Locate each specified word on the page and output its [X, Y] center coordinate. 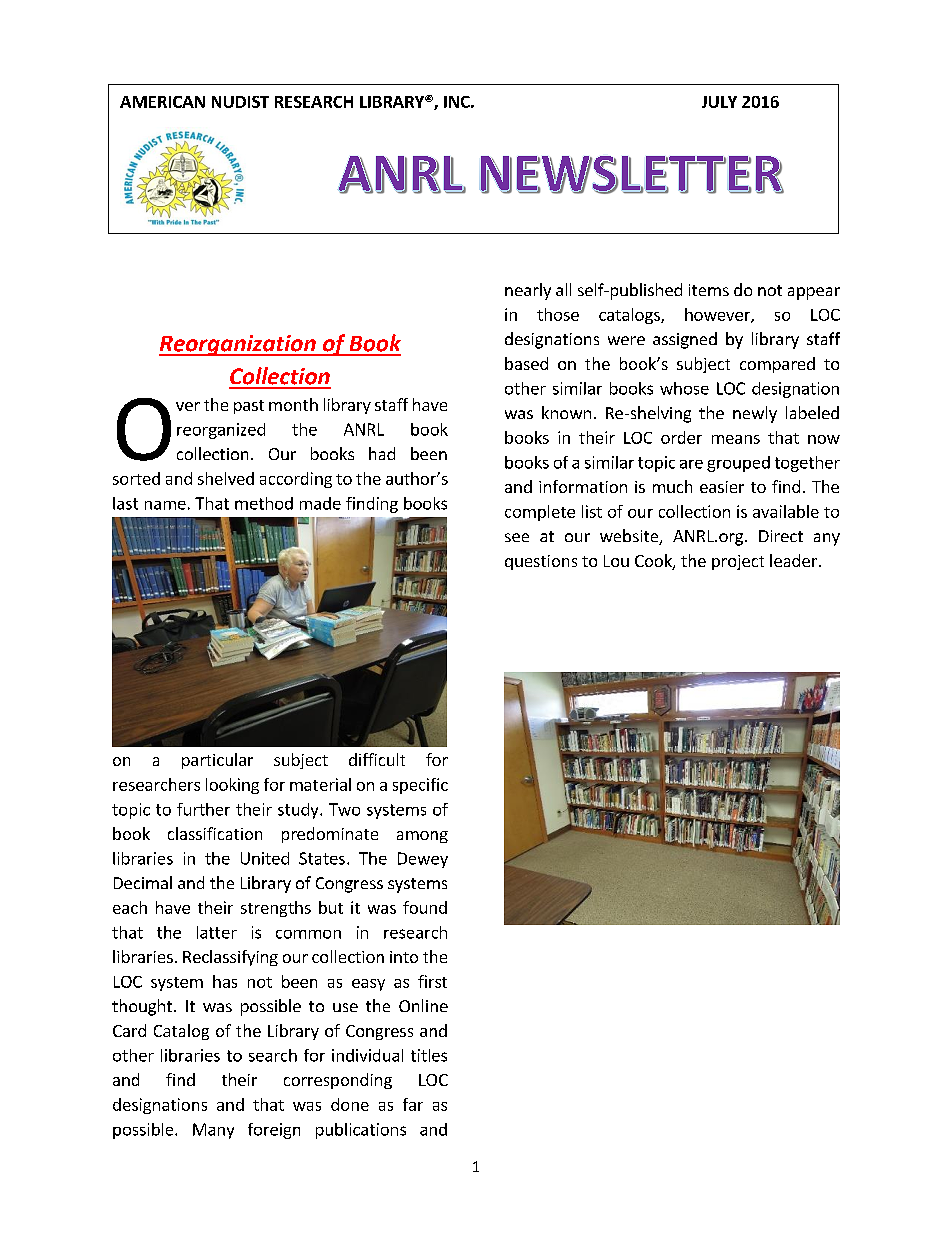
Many [213, 1131]
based [526, 363]
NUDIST [240, 102]
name [165, 505]
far [413, 1104]
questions [541, 562]
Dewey [423, 860]
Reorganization [238, 345]
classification [215, 833]
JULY [719, 102]
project [738, 562]
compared [777, 365]
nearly [528, 291]
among [422, 837]
